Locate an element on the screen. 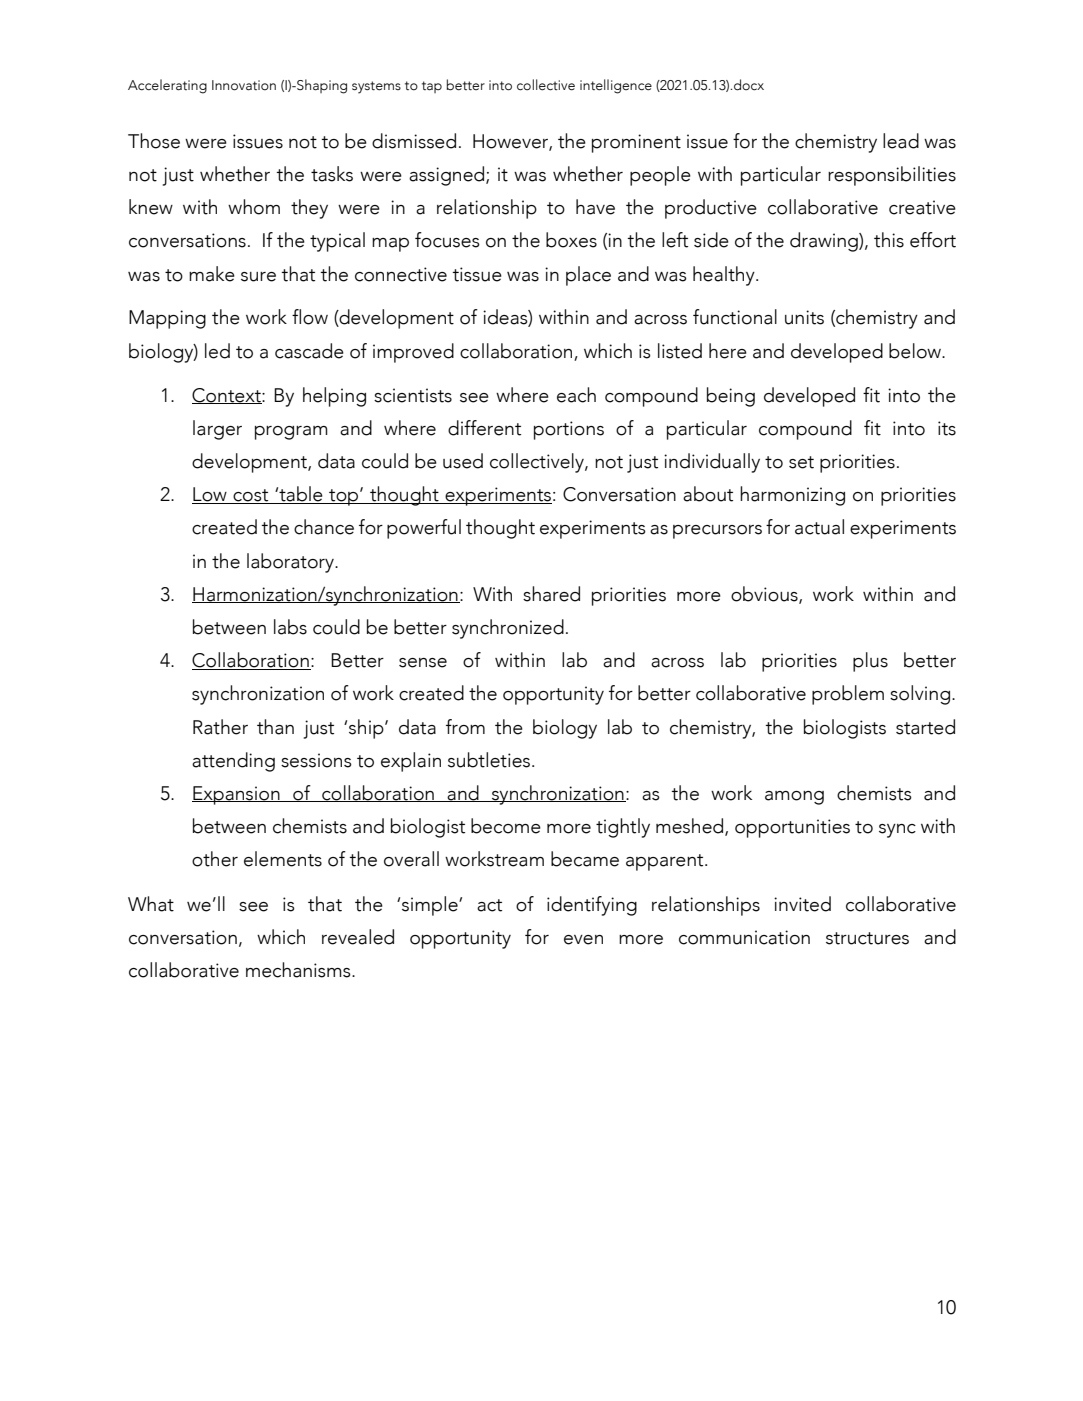 This screenshot has height=1401, width=1083. mechanisms is located at coordinates (299, 970).
